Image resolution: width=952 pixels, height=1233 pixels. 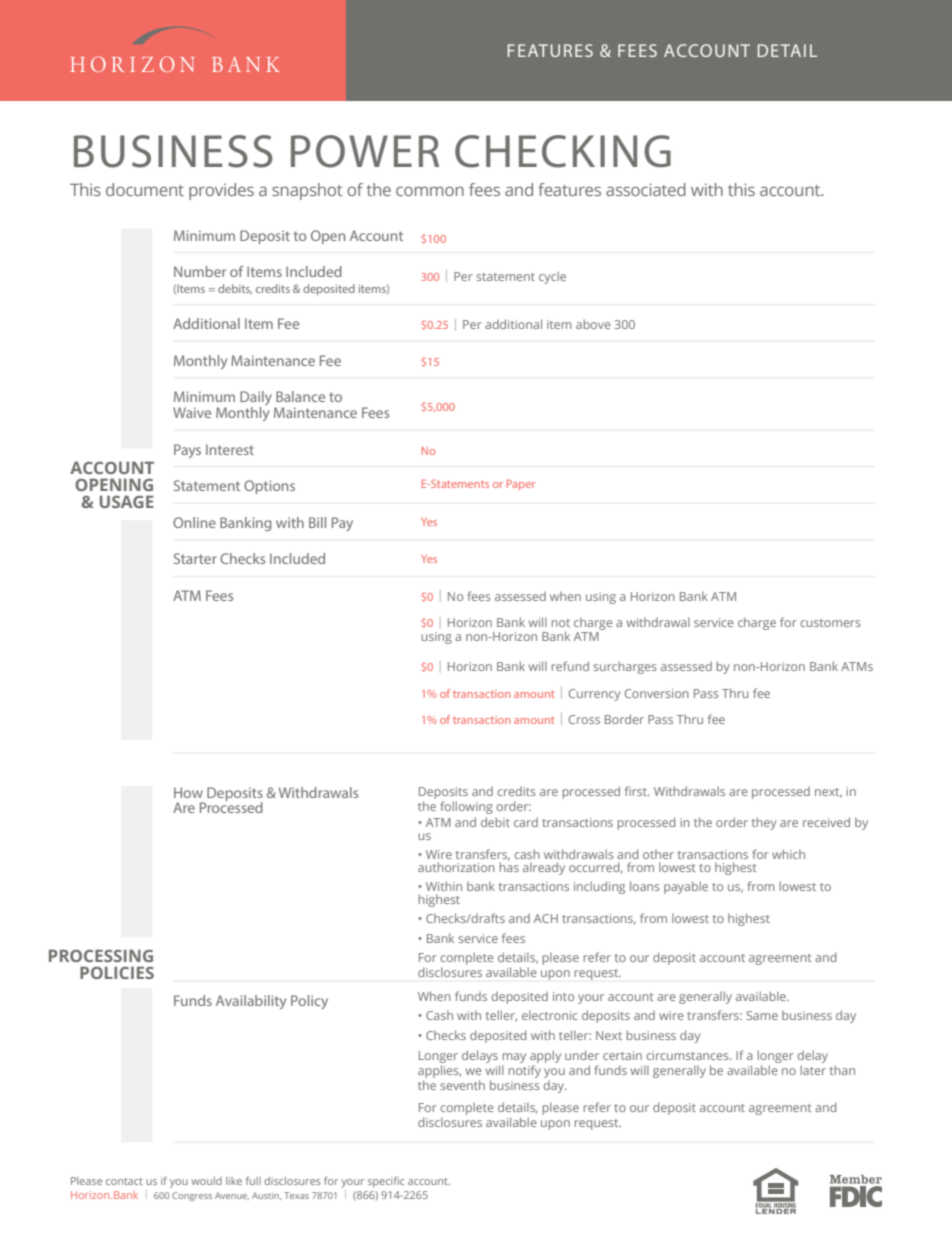 What do you see at coordinates (764, 823) in the image?
I see `they` at bounding box center [764, 823].
